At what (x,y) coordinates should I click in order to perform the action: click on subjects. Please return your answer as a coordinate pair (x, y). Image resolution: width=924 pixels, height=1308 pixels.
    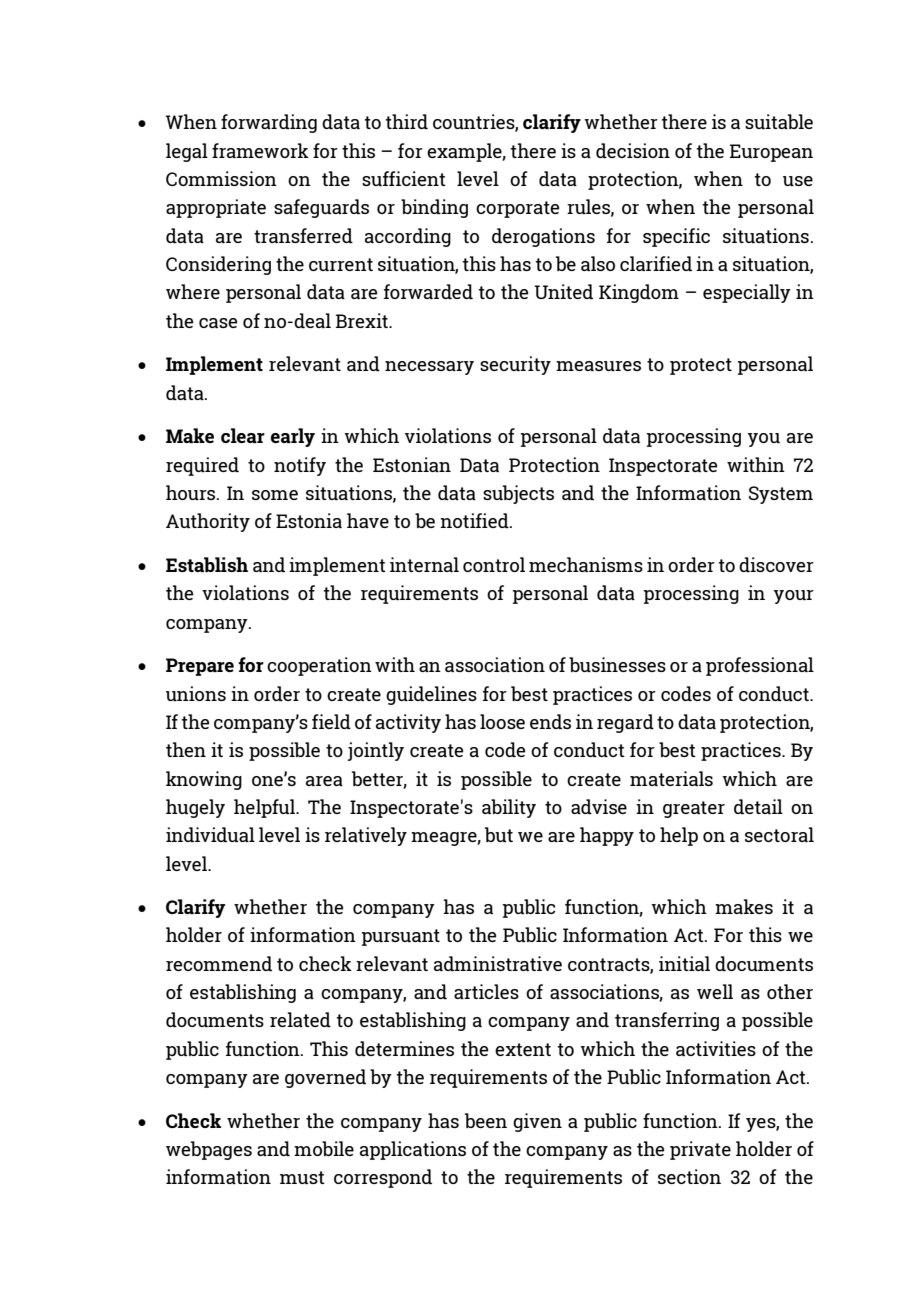
    Looking at the image, I should click on (518, 494).
